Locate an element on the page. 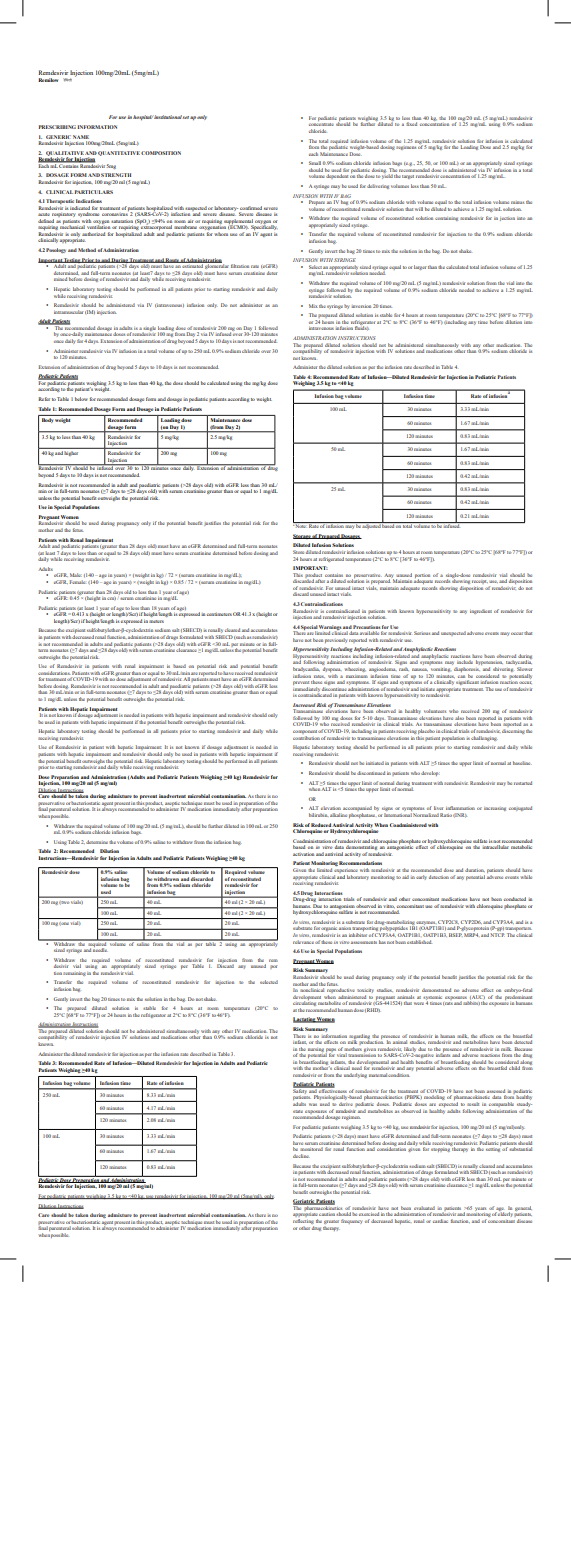 This page has height=1568, width=571. diaphoresis is located at coordinates (466, 670).
